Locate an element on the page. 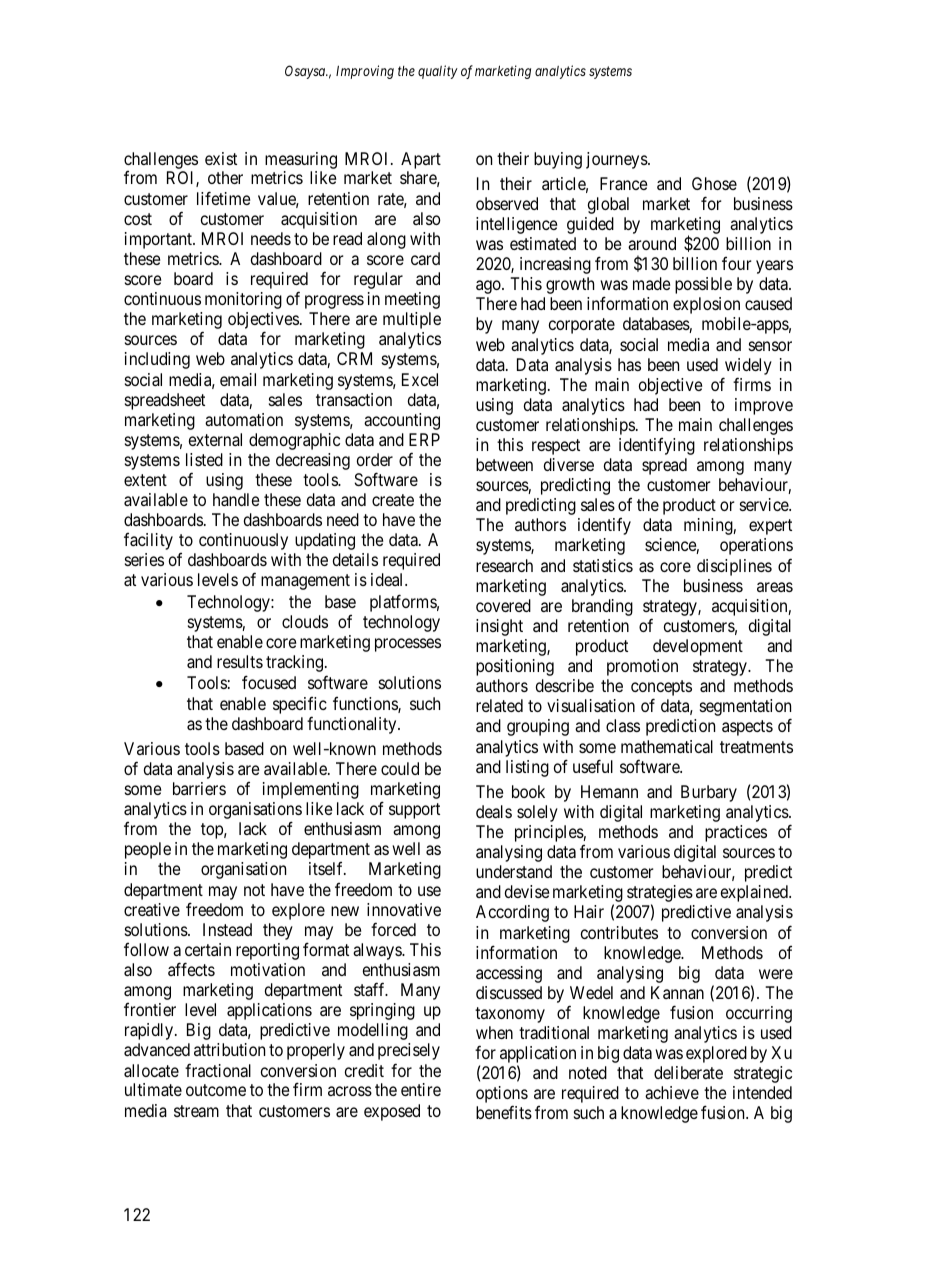  exist is located at coordinates (221, 158).
